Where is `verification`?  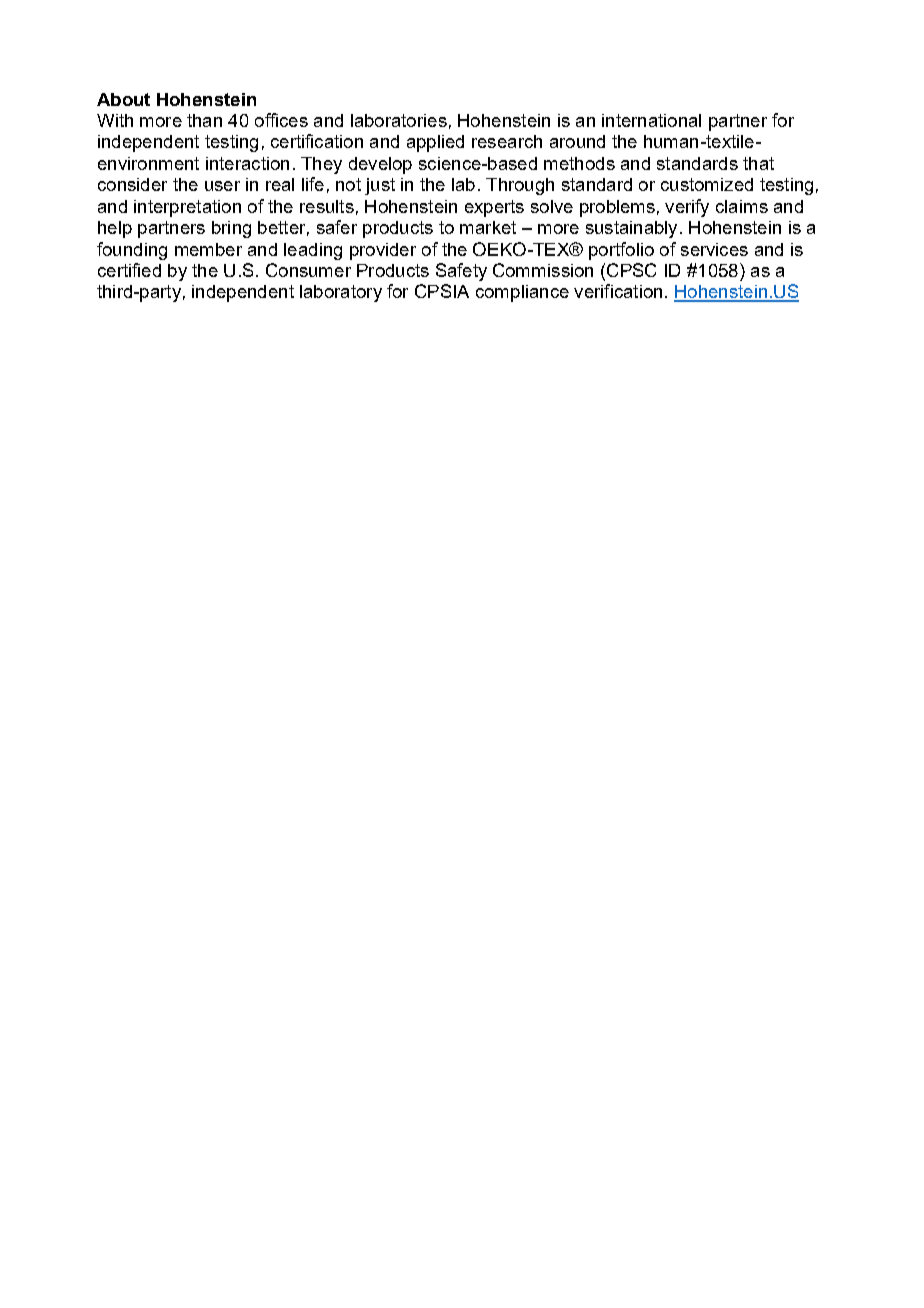 verification is located at coordinates (618, 291).
